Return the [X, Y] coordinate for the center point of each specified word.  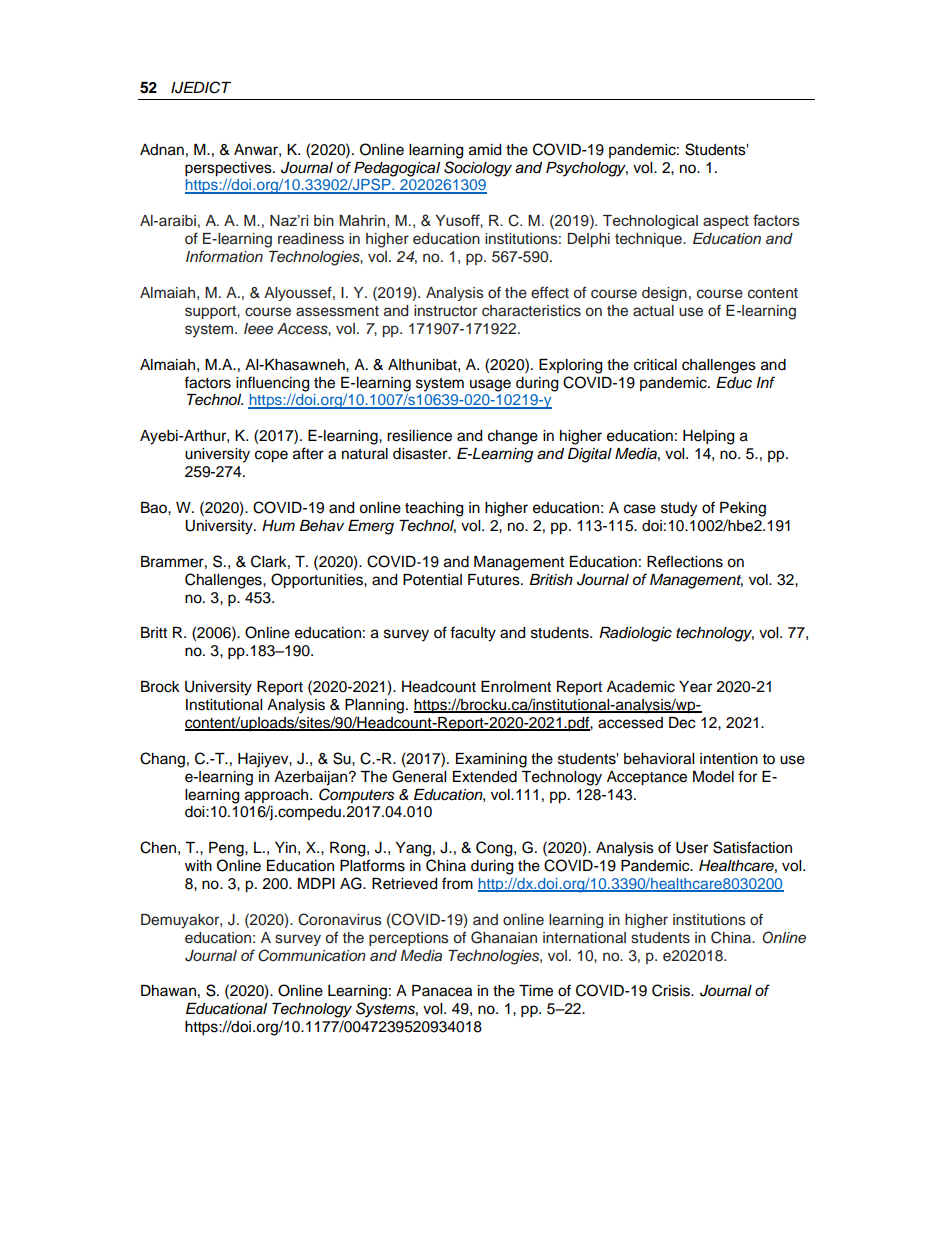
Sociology [478, 169]
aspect [726, 222]
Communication [312, 955]
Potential [432, 580]
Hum [278, 525]
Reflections [685, 561]
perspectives [229, 169]
